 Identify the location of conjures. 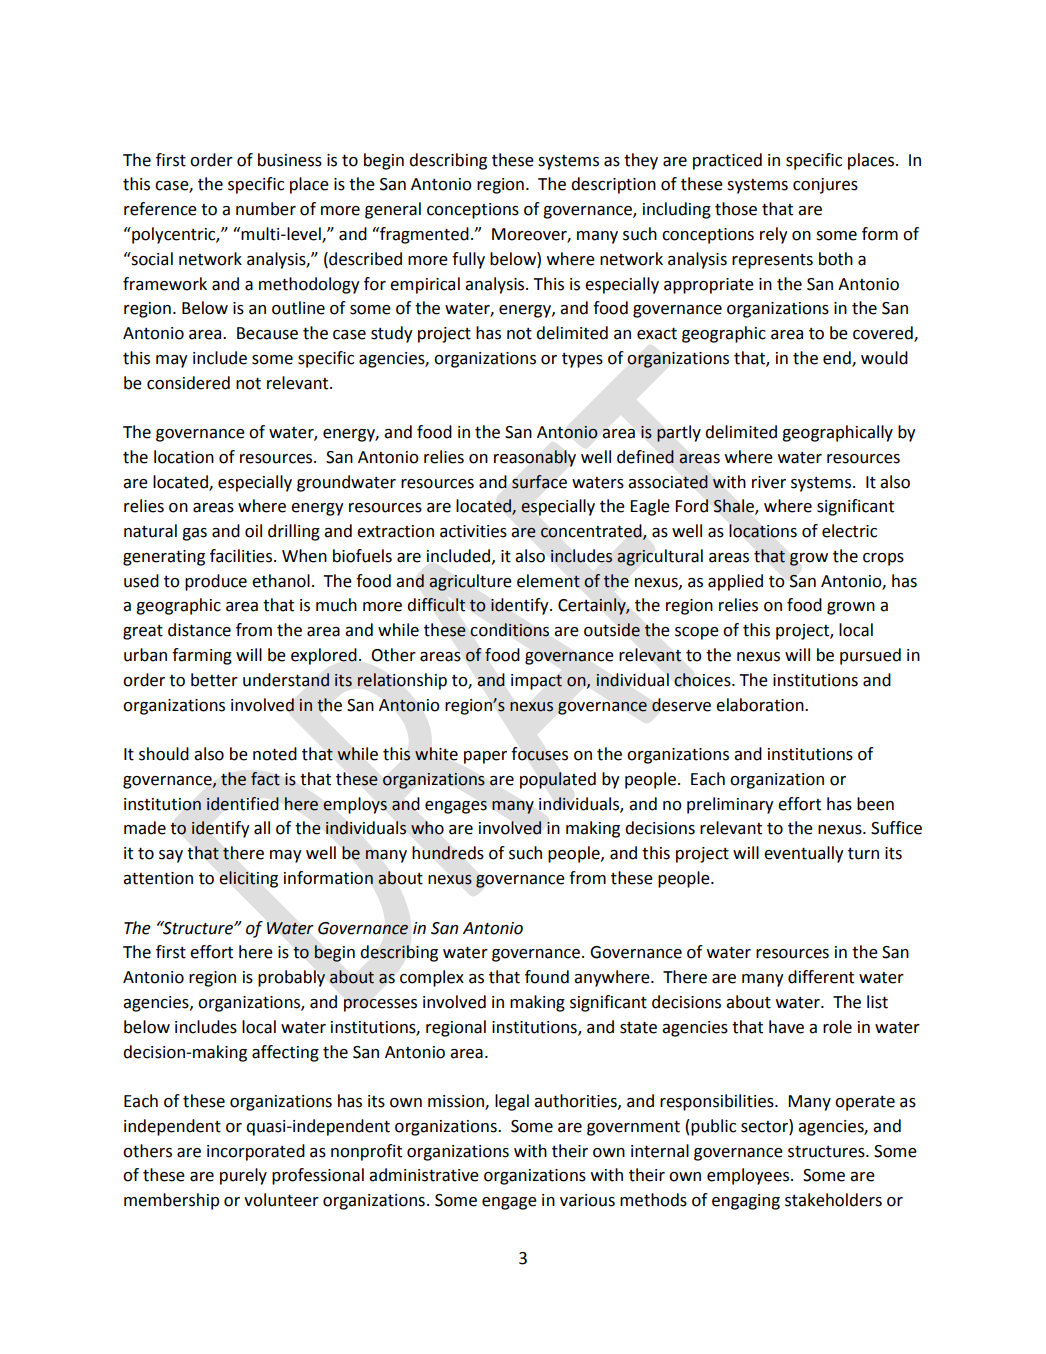
(825, 186).
